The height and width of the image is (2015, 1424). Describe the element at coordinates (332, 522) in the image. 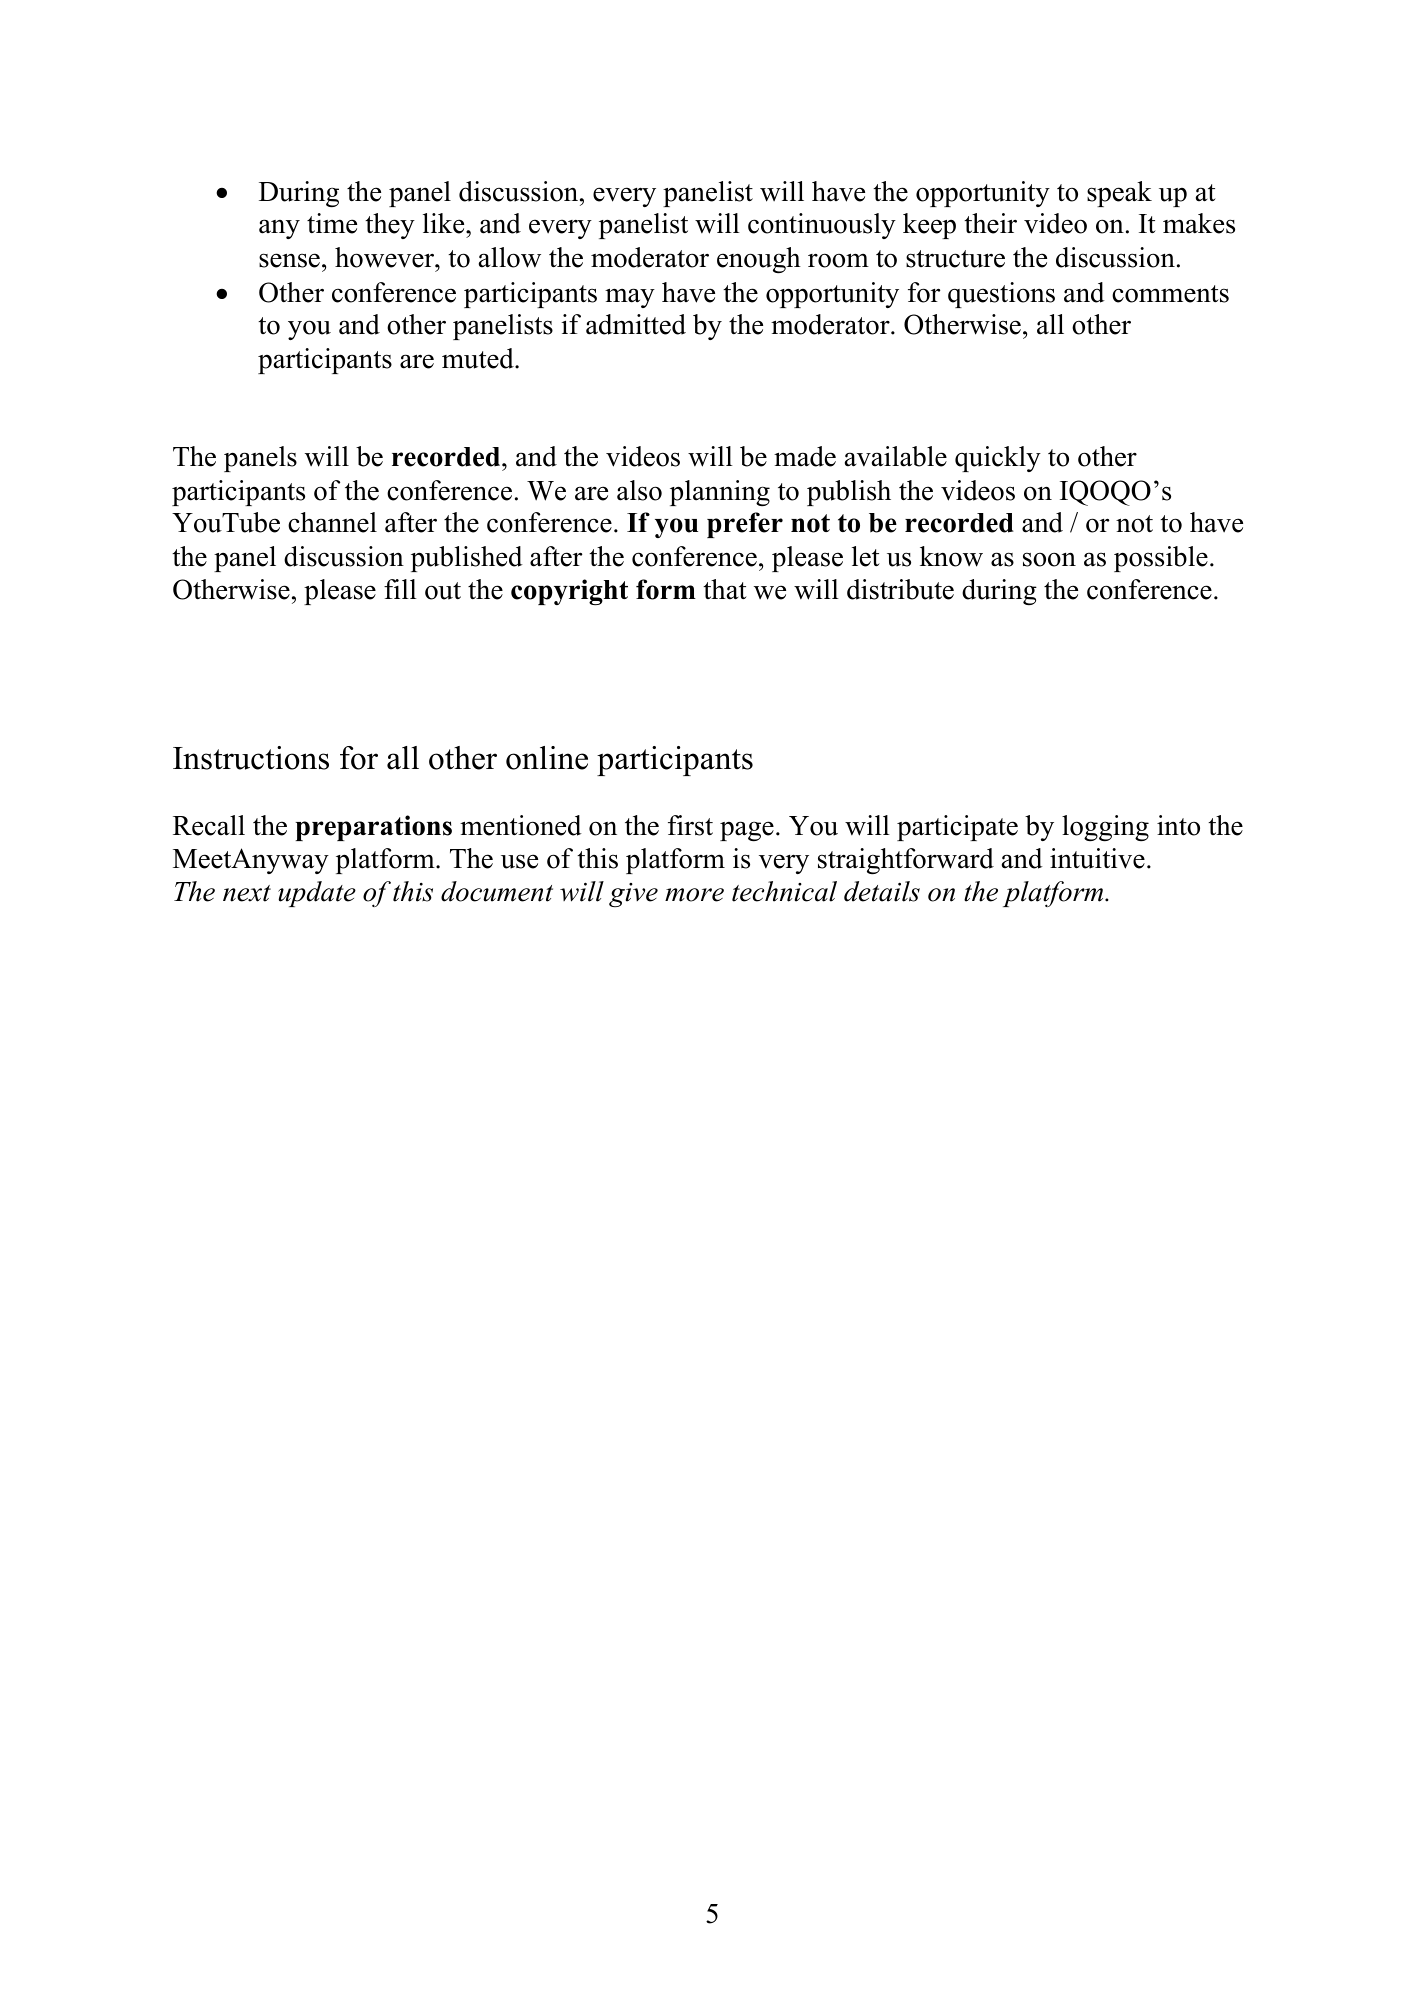

I see `channel` at that location.
